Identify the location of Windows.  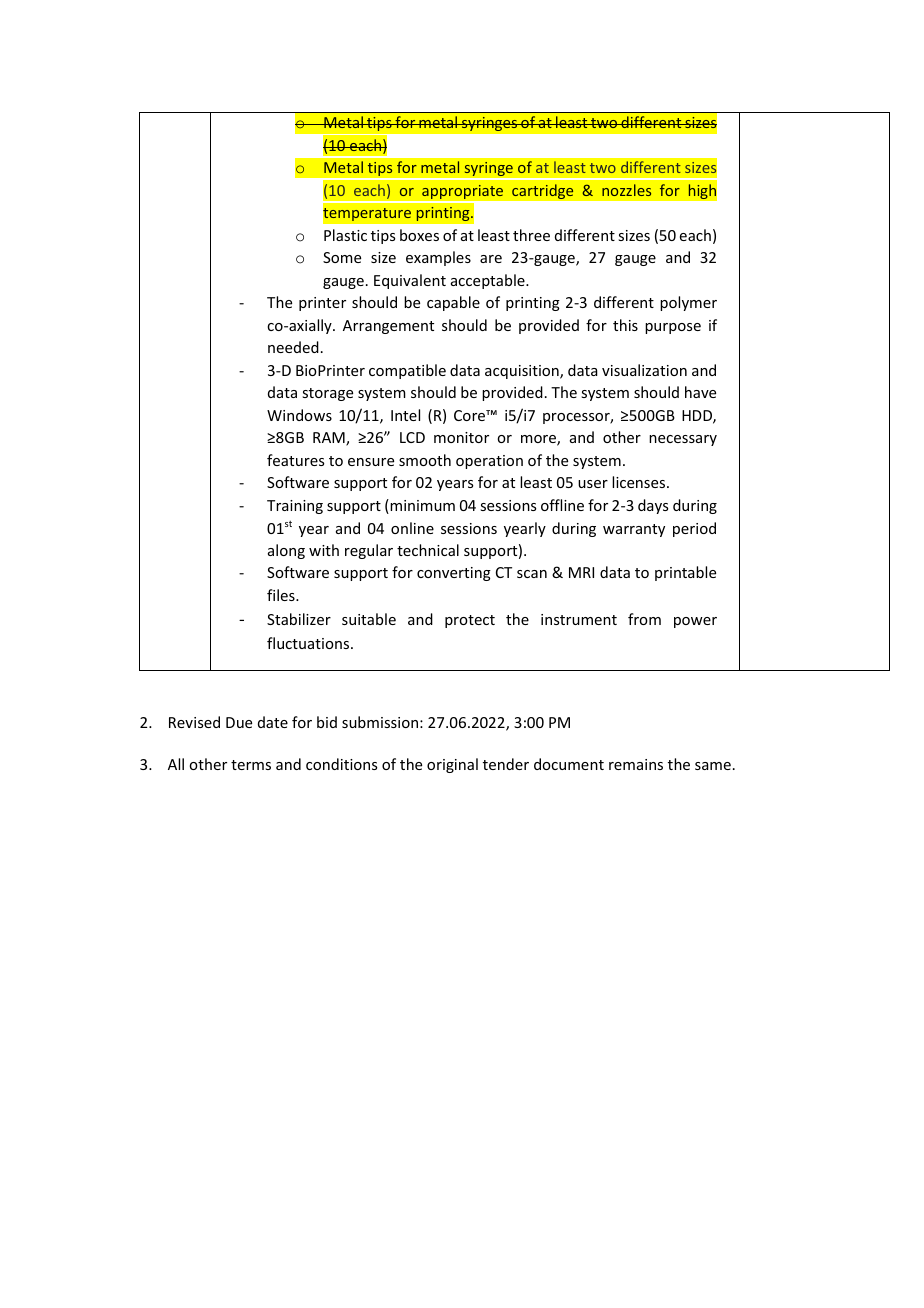
(299, 415).
